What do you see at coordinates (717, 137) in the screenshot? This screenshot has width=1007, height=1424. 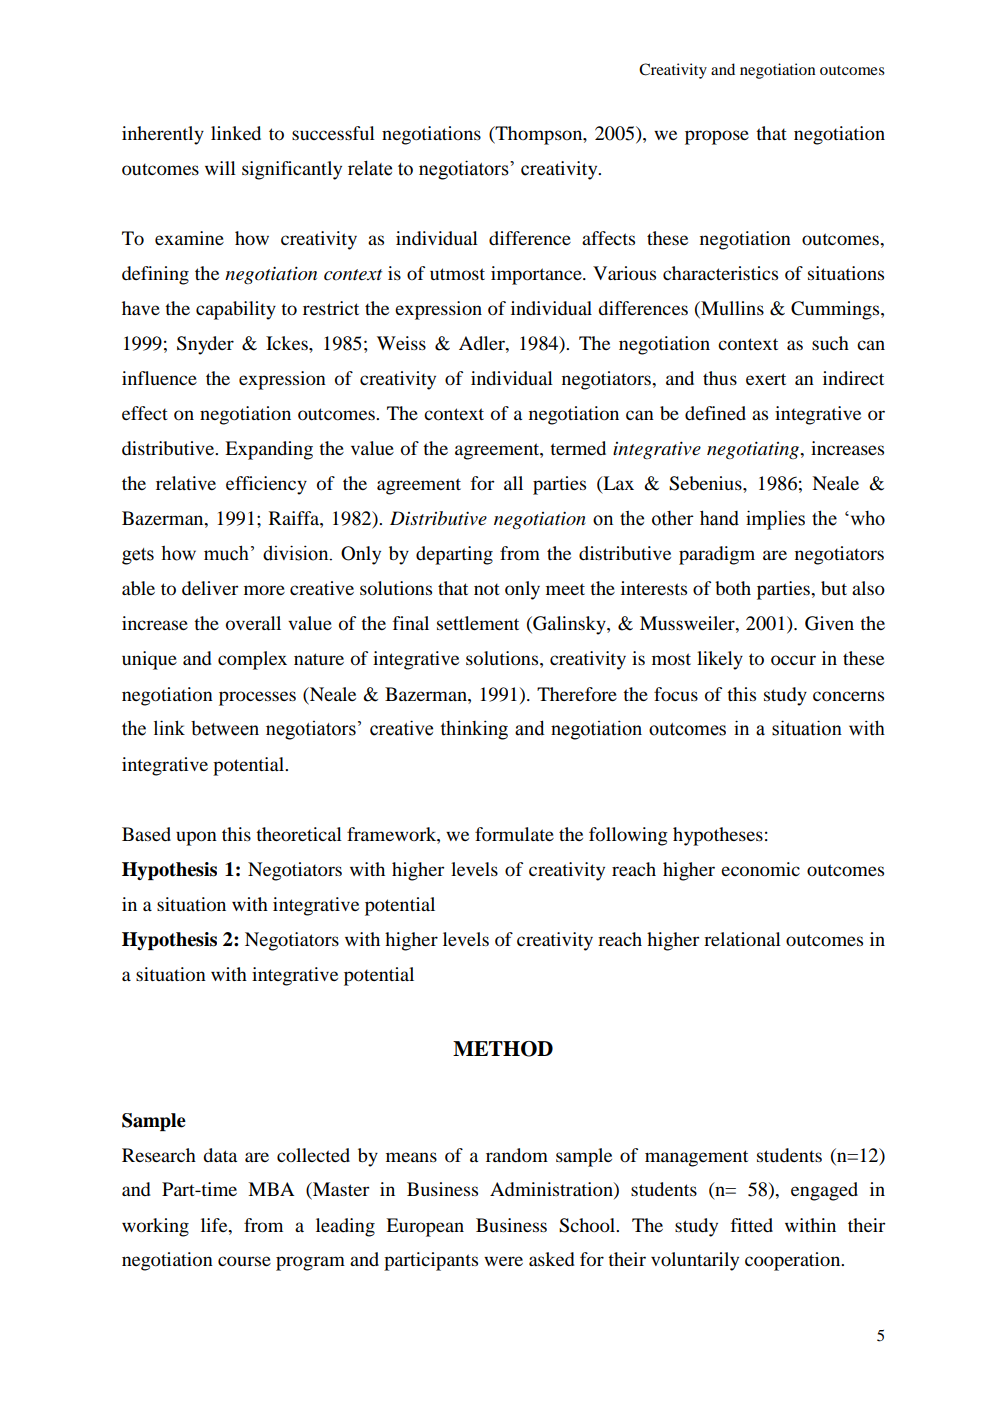 I see `propose` at bounding box center [717, 137].
